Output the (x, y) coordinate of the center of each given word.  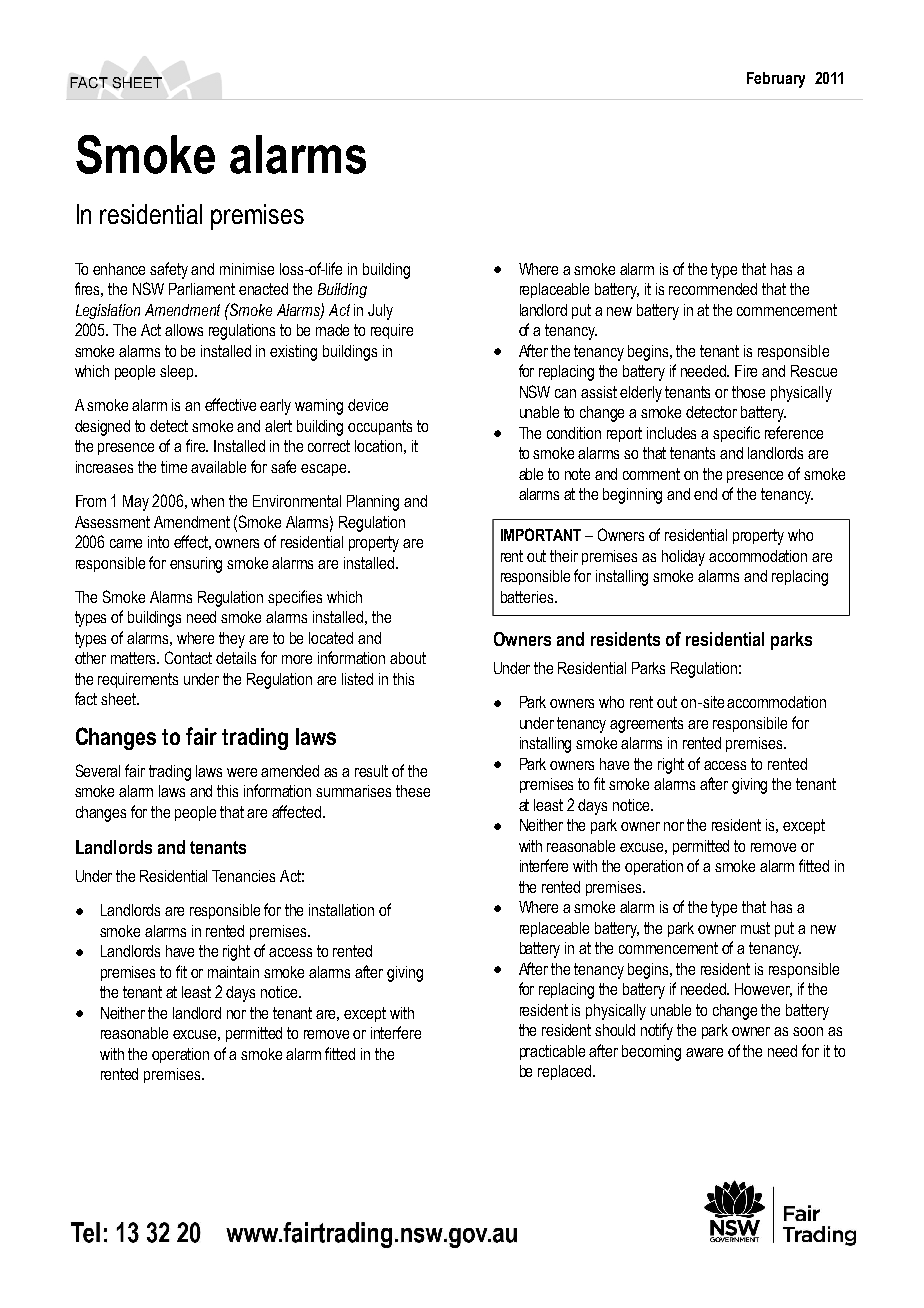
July (380, 312)
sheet (119, 699)
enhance (119, 269)
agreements (646, 725)
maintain (233, 972)
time (174, 467)
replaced (564, 1072)
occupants (380, 427)
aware (704, 1052)
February (776, 80)
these (413, 791)
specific (736, 434)
